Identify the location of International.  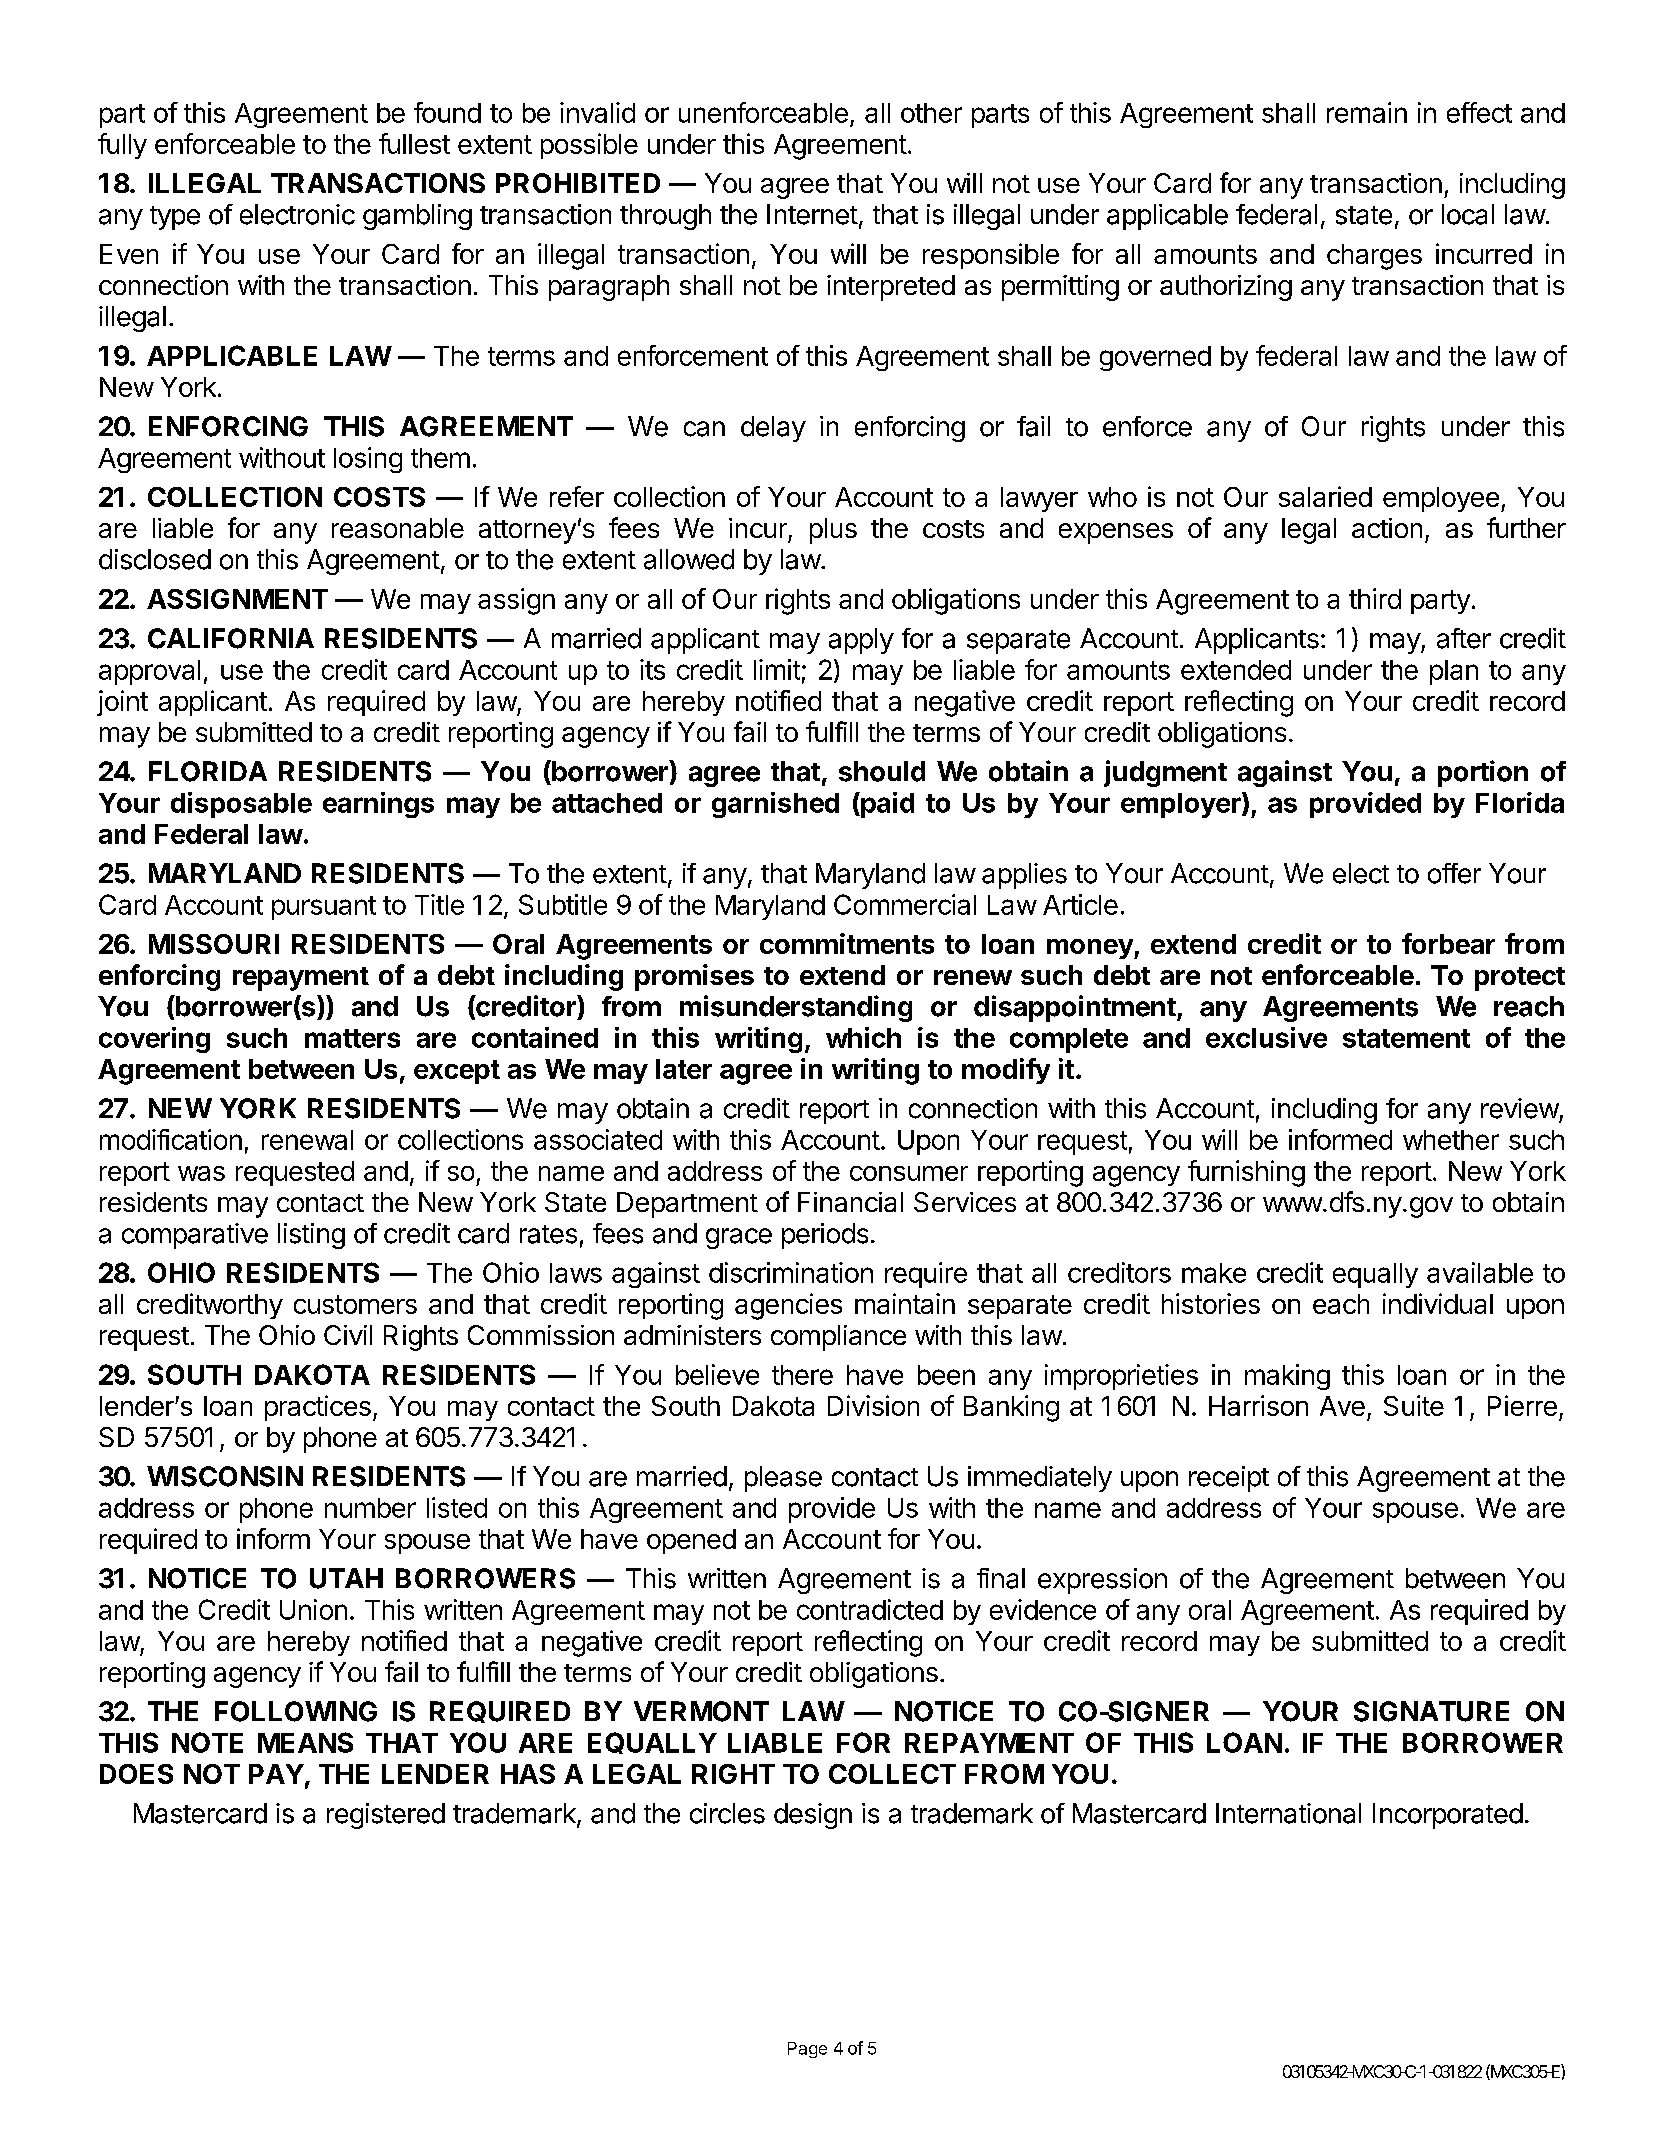
(1288, 1813).
